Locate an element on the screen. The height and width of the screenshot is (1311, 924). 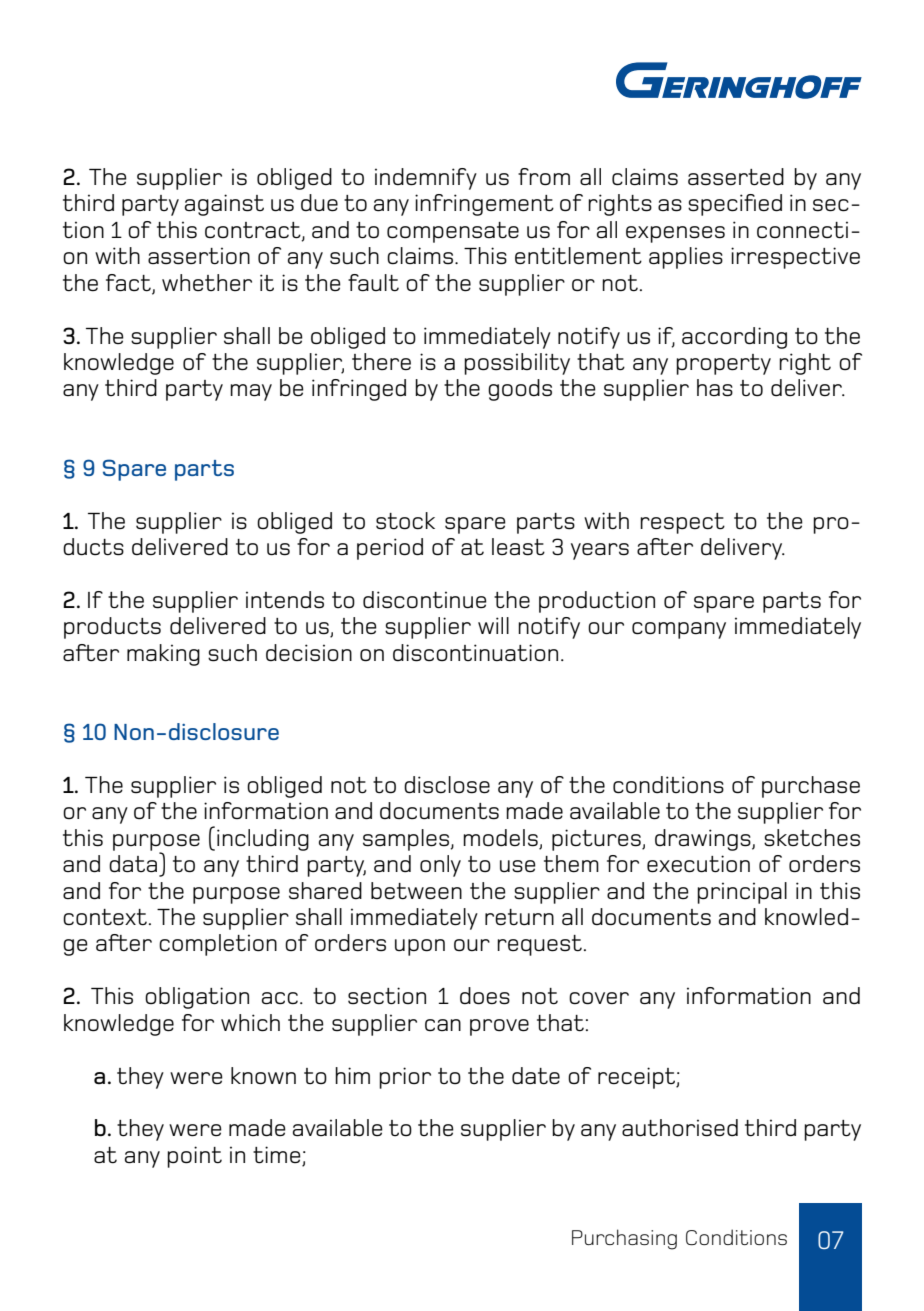
point is located at coordinates (194, 1157).
